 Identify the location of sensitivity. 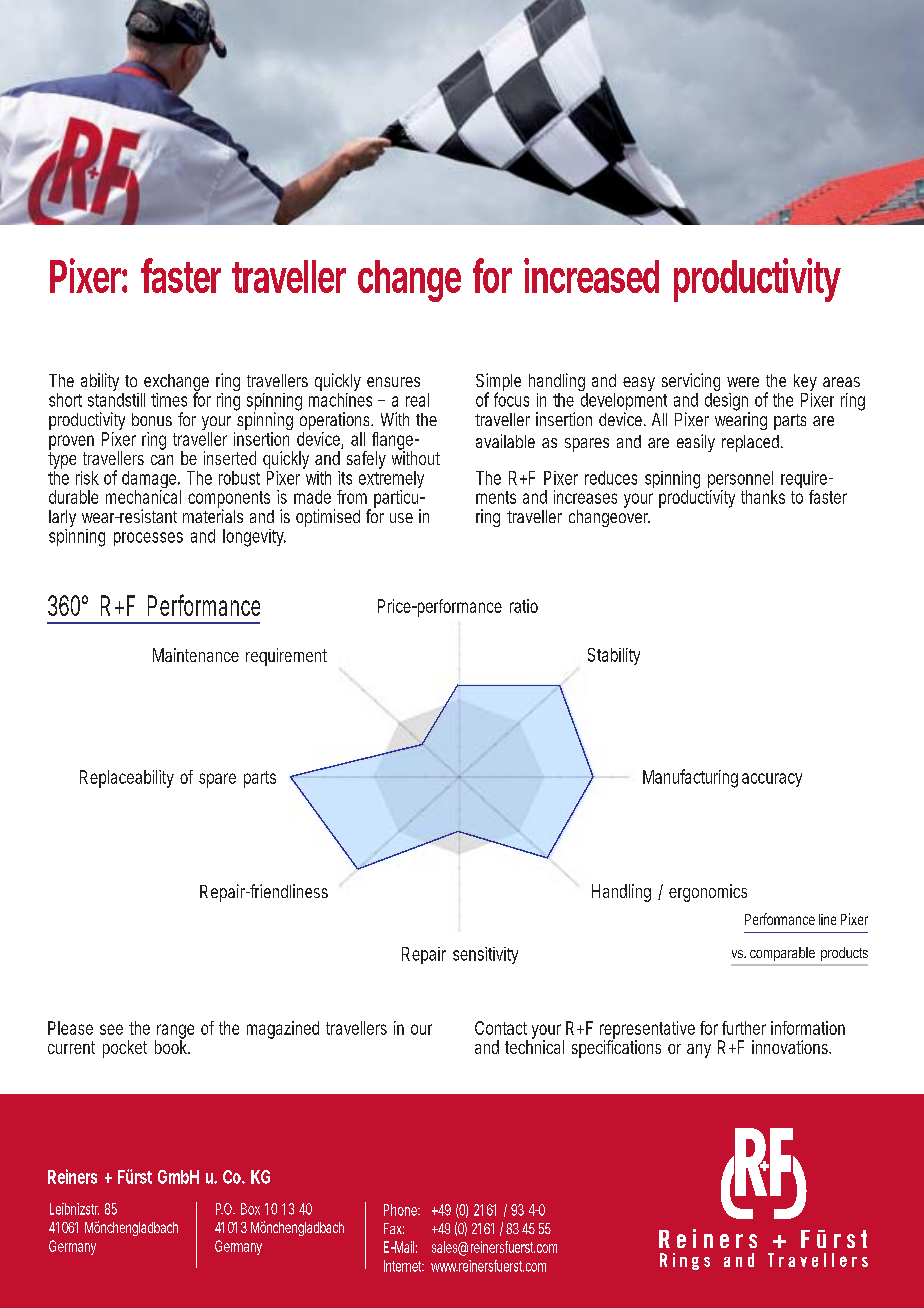
(485, 955).
